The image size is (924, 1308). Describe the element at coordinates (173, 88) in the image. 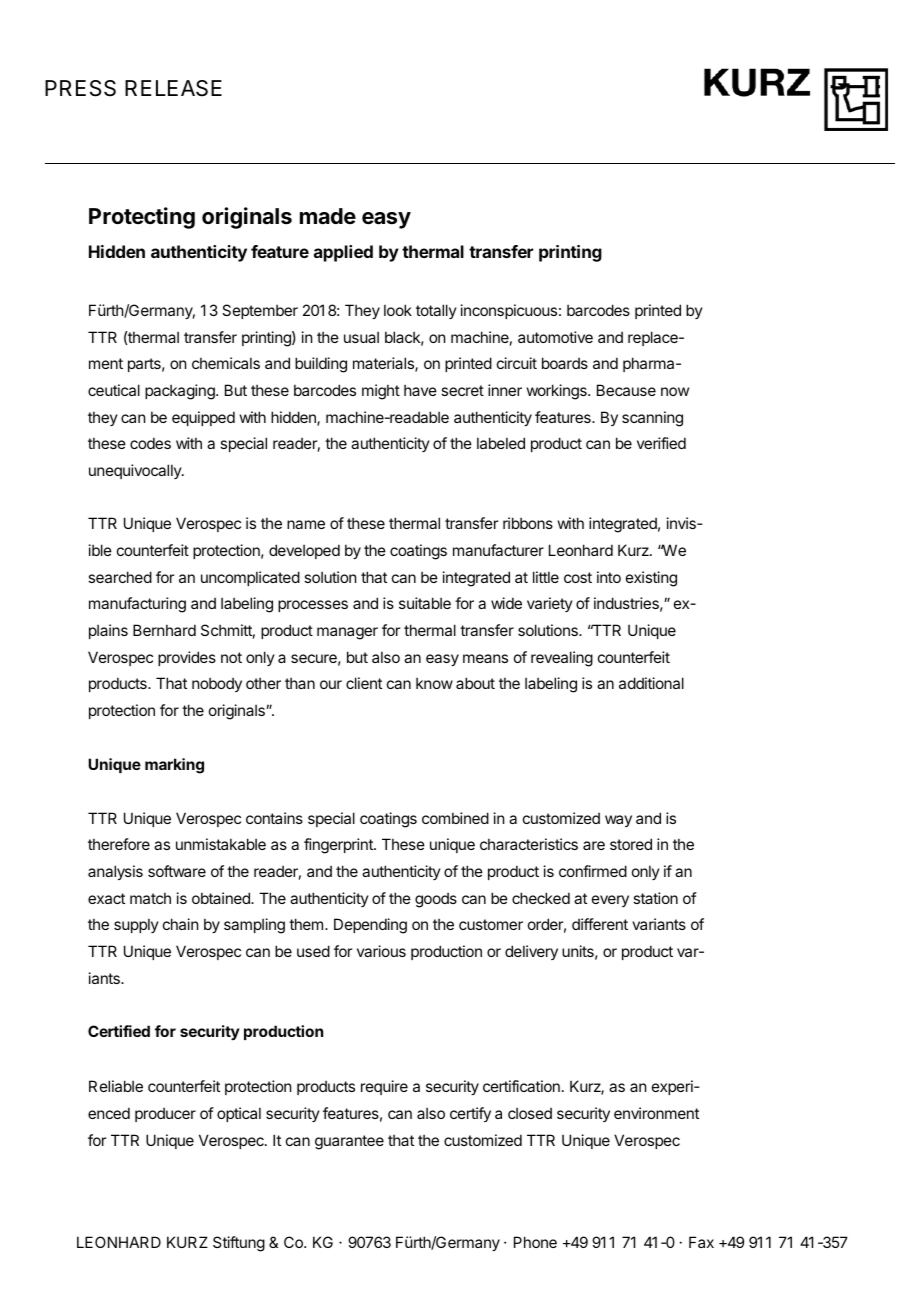

I see `RELEASE` at that location.
